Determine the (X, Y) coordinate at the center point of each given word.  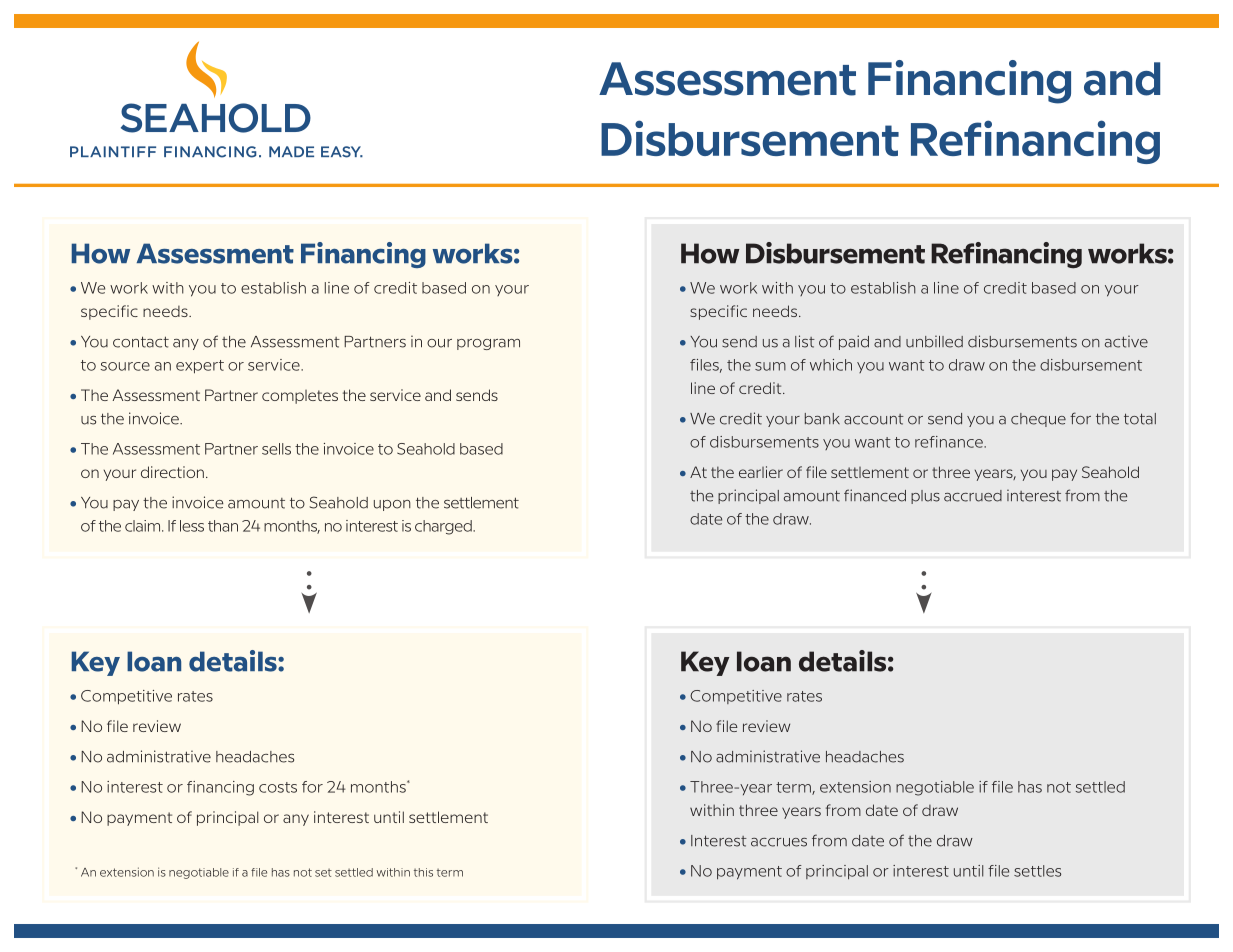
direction (172, 472)
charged (444, 527)
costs (278, 787)
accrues (779, 842)
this (423, 872)
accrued (973, 496)
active (1126, 341)
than (223, 526)
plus (925, 497)
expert (200, 367)
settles (1037, 871)
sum (770, 366)
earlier (761, 472)
